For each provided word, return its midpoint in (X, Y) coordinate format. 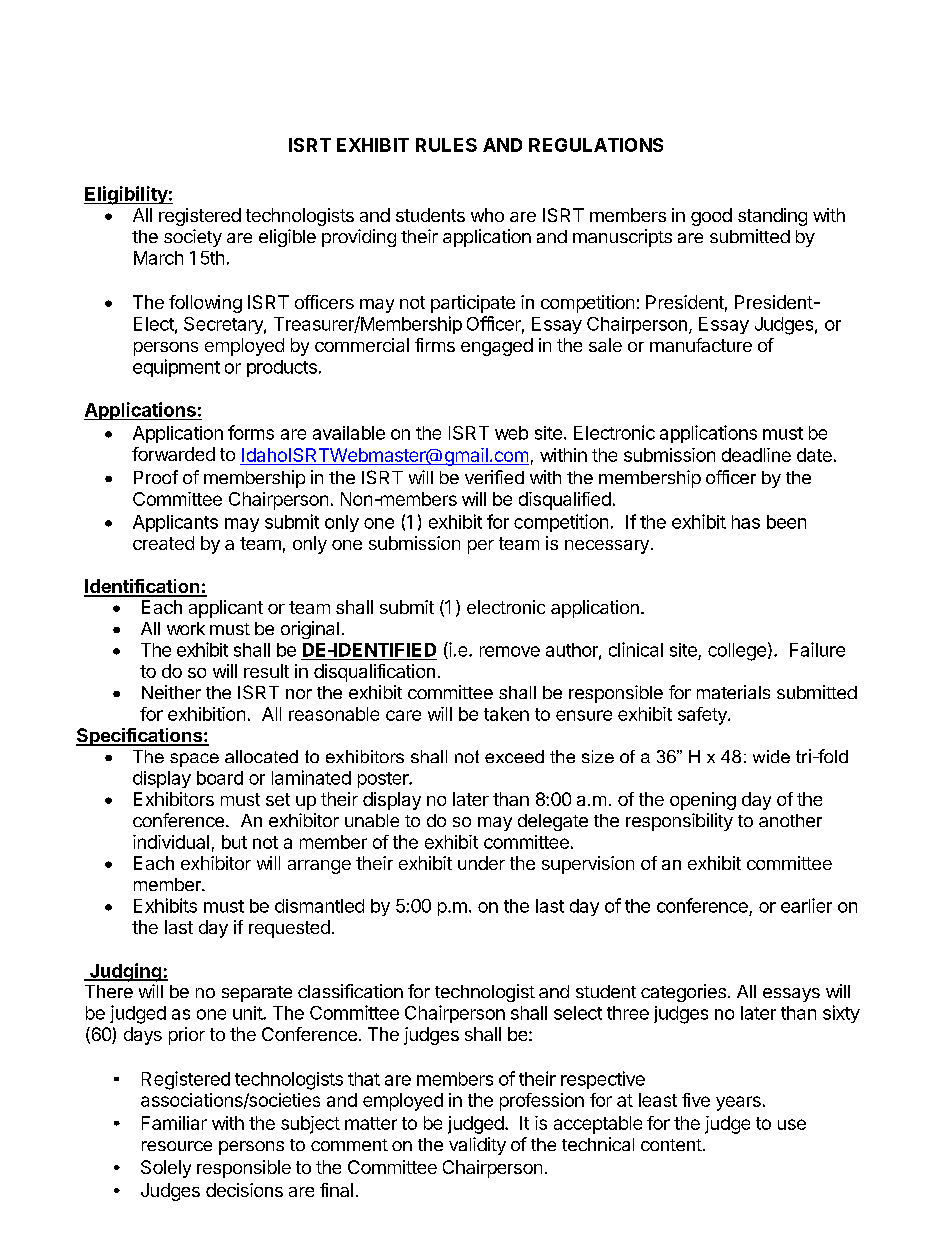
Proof (156, 477)
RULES (446, 145)
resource (177, 1146)
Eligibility (126, 195)
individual (171, 842)
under (481, 863)
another (790, 820)
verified (494, 477)
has (746, 522)
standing (772, 217)
